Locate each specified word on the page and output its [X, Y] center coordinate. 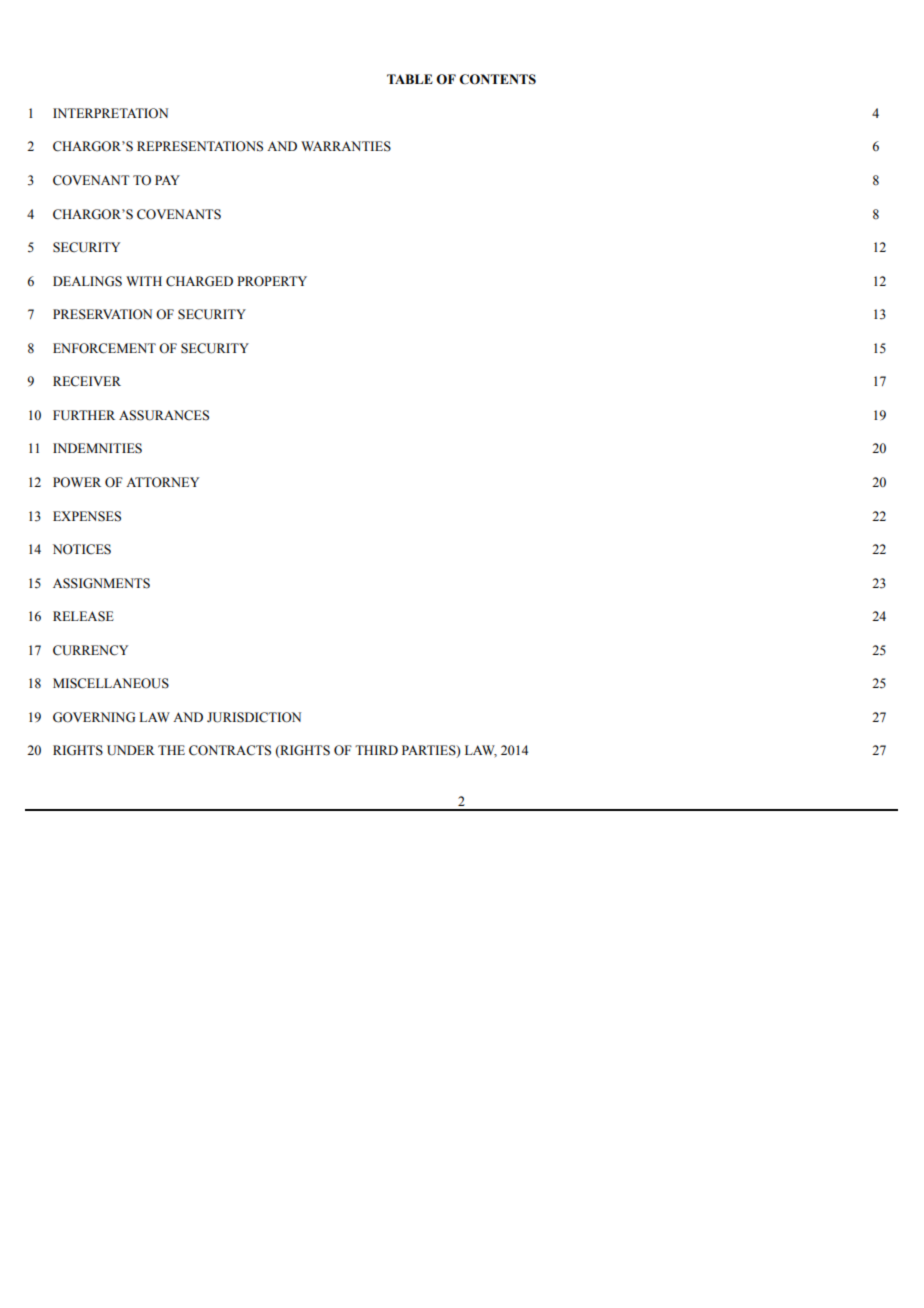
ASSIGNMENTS [101, 583]
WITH [144, 281]
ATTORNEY [162, 482]
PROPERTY [272, 281]
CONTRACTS [230, 750]
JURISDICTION [254, 717]
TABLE [410, 79]
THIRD [376, 750]
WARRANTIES [346, 146]
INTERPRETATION [110, 113]
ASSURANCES [164, 415]
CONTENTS [497, 79]
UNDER [131, 750]
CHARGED [199, 281]
